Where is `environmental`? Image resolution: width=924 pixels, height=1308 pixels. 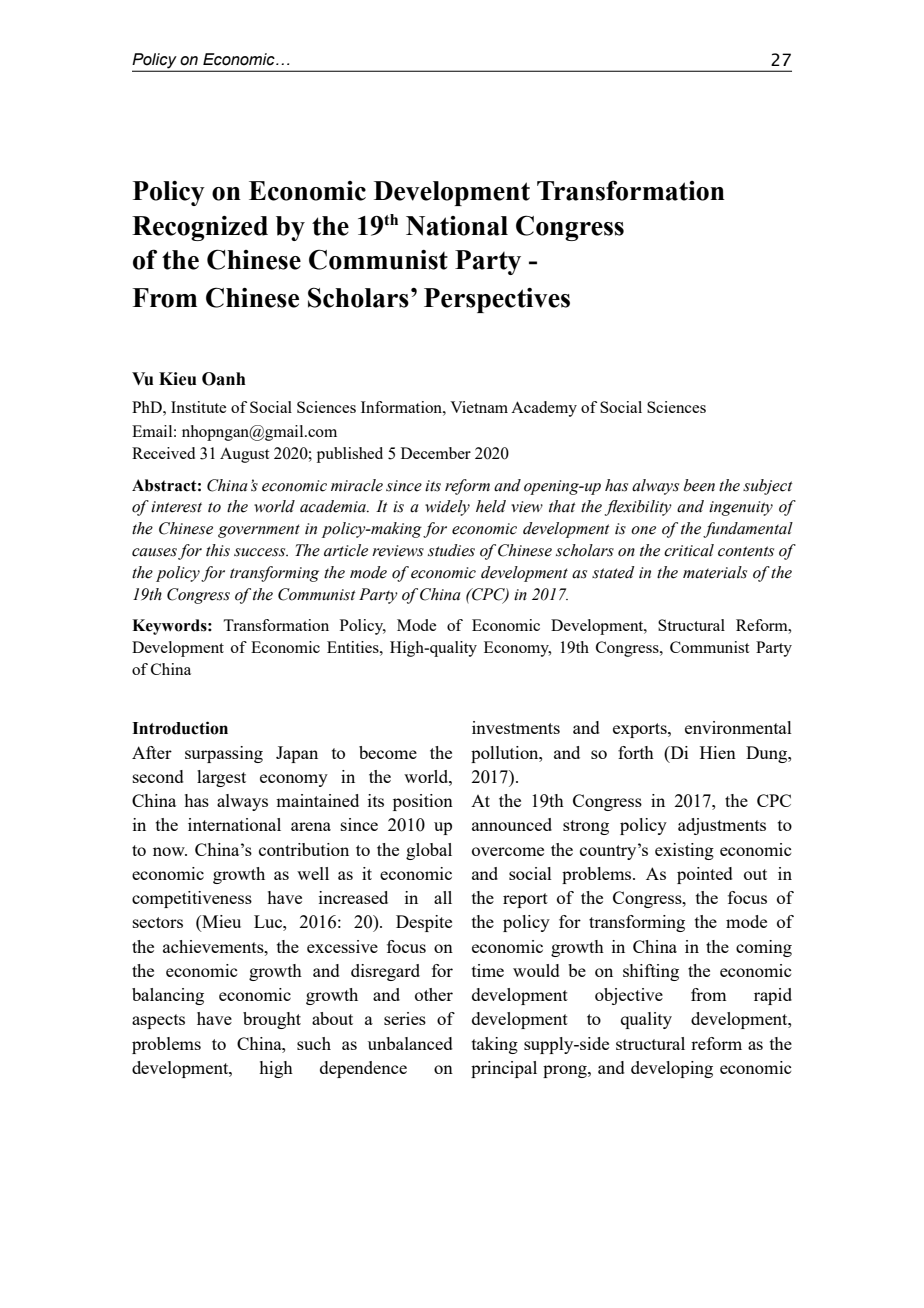
environmental is located at coordinates (738, 727).
